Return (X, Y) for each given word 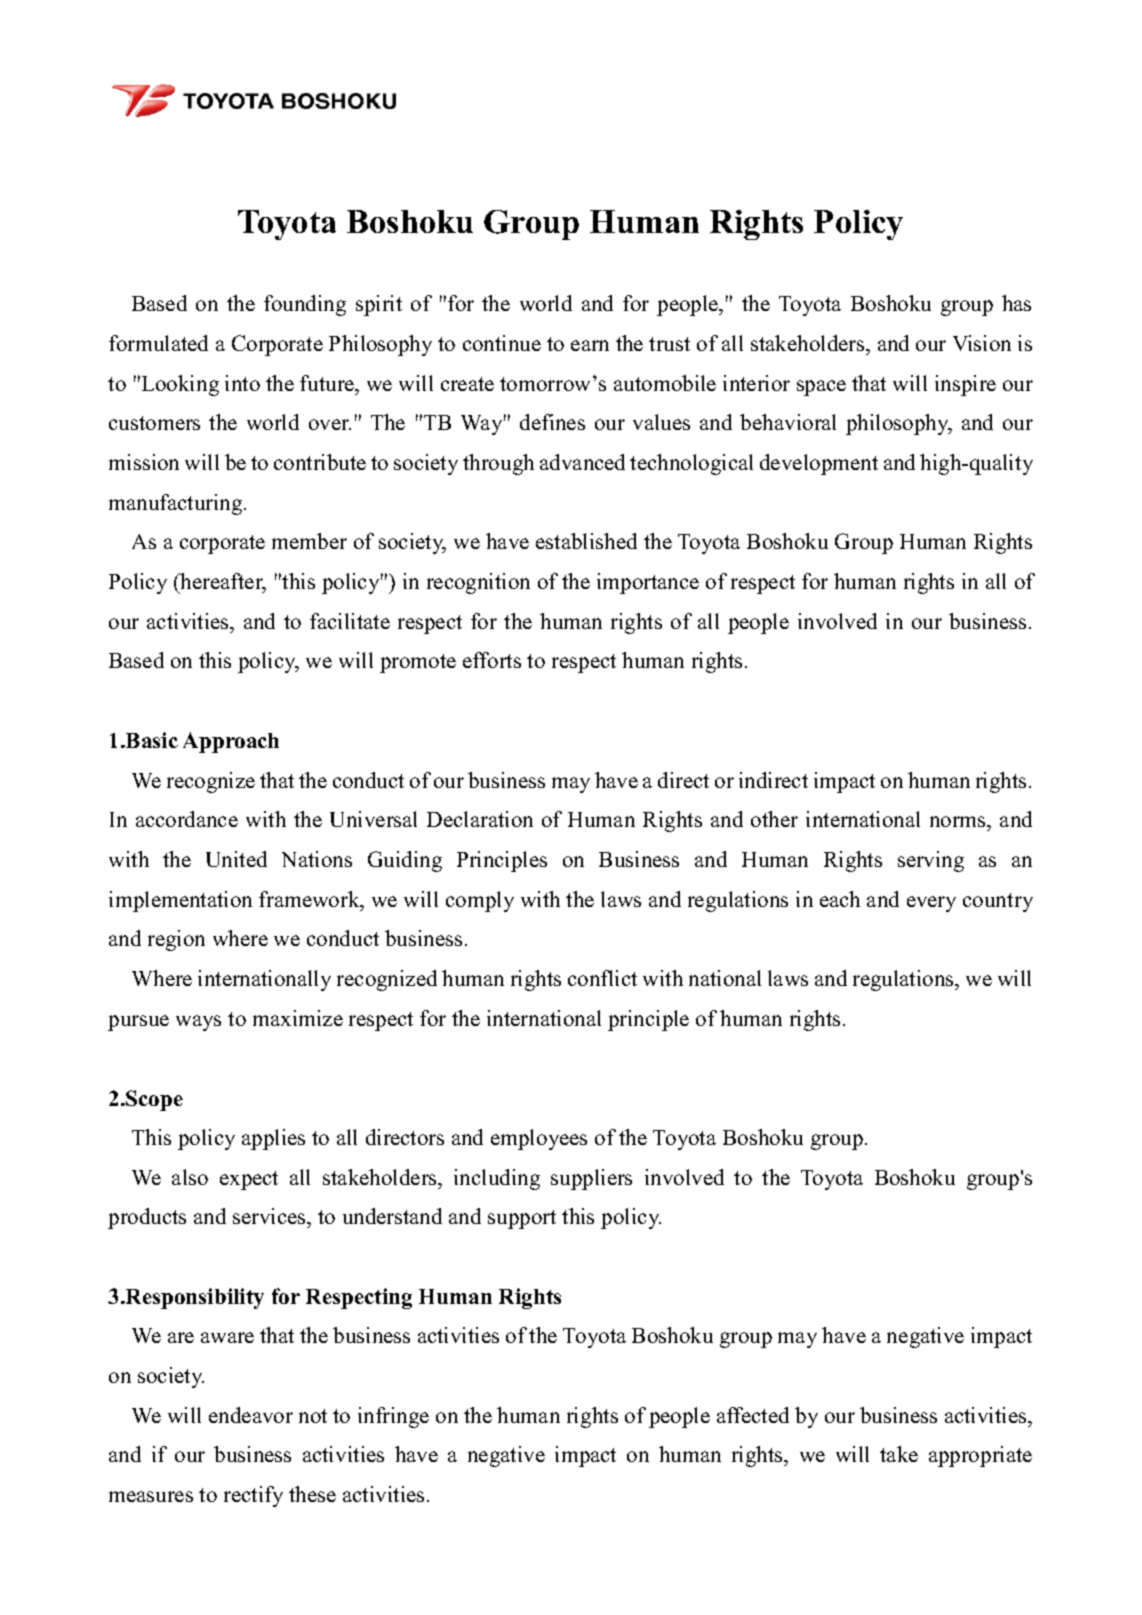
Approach (231, 742)
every (931, 904)
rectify (253, 1496)
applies (273, 1139)
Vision (982, 343)
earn (590, 345)
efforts (492, 660)
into (242, 383)
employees (539, 1139)
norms (959, 821)
